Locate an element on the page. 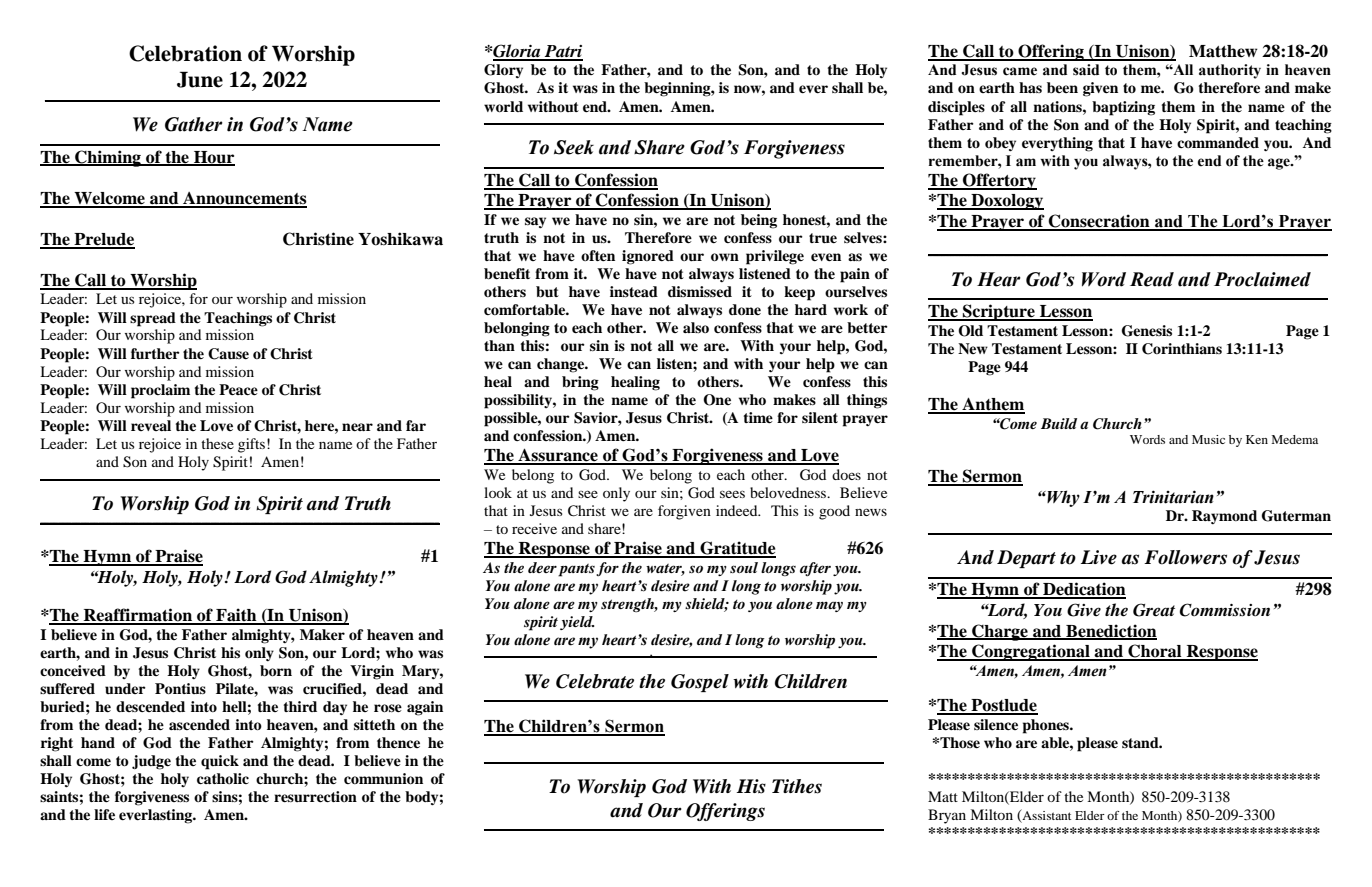 This document has height=887, width=1372. Tithes is located at coordinates (797, 786).
